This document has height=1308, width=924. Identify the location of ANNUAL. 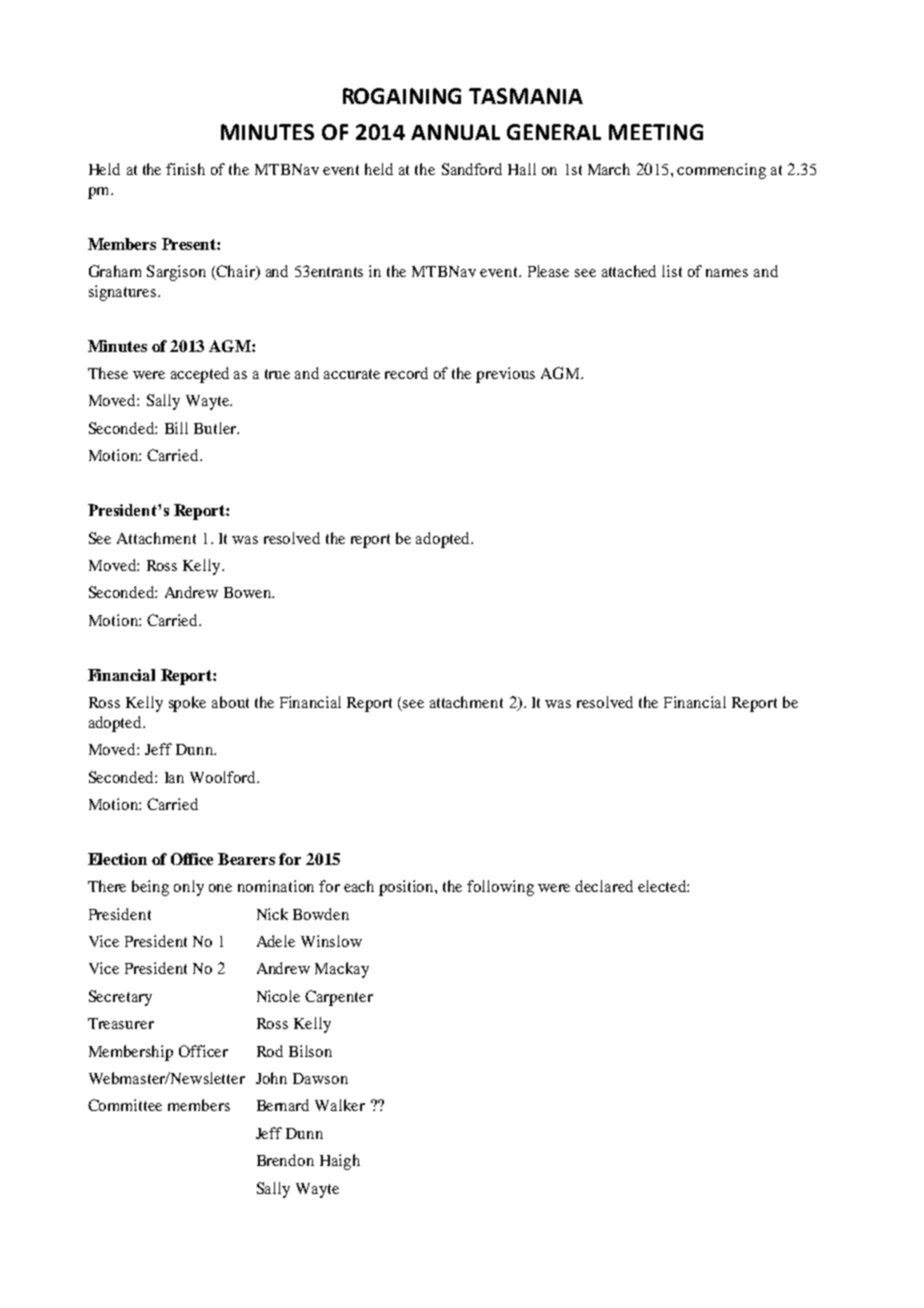
(455, 132).
